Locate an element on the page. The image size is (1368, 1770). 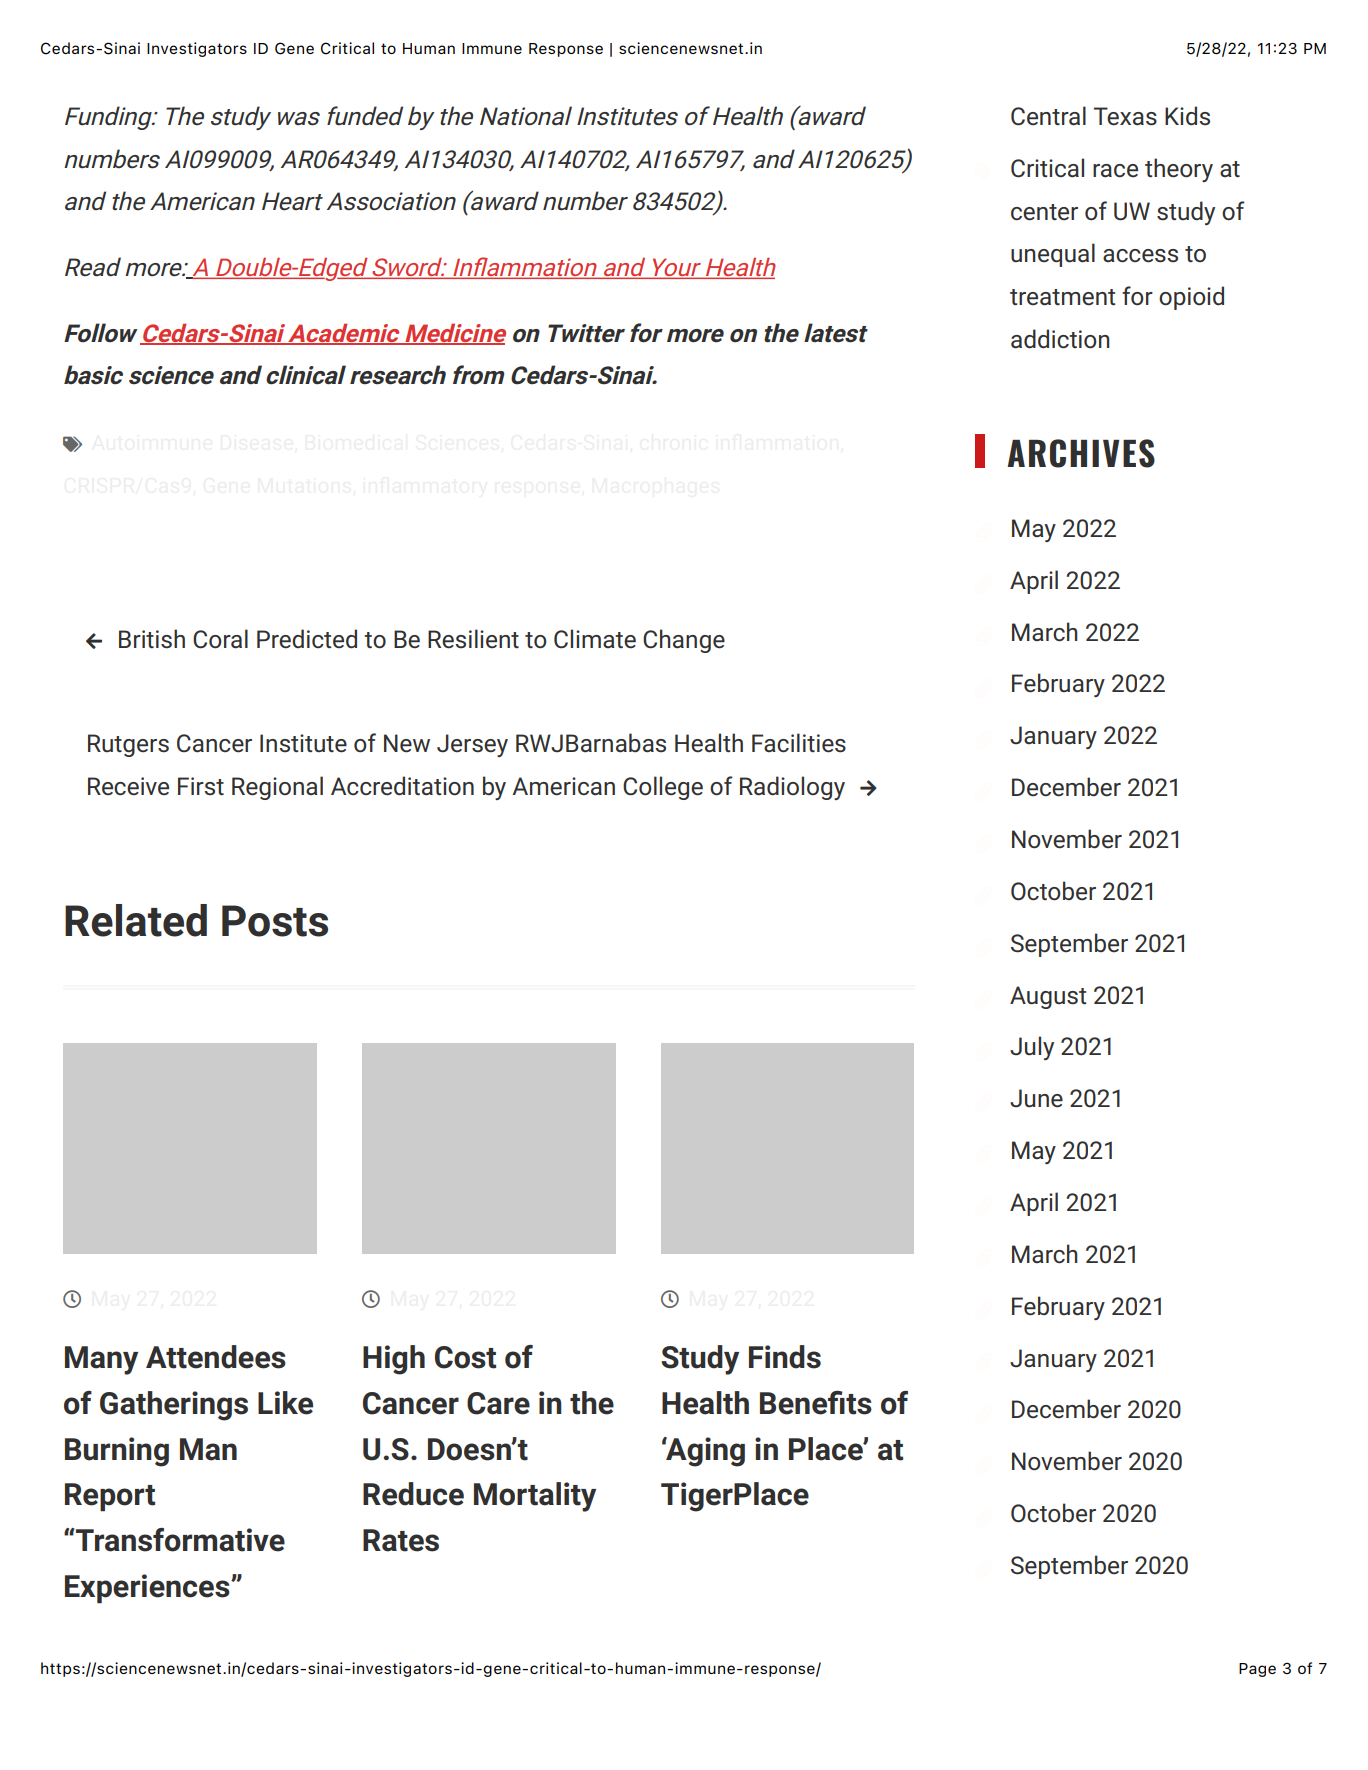
center is located at coordinates (1044, 212).
